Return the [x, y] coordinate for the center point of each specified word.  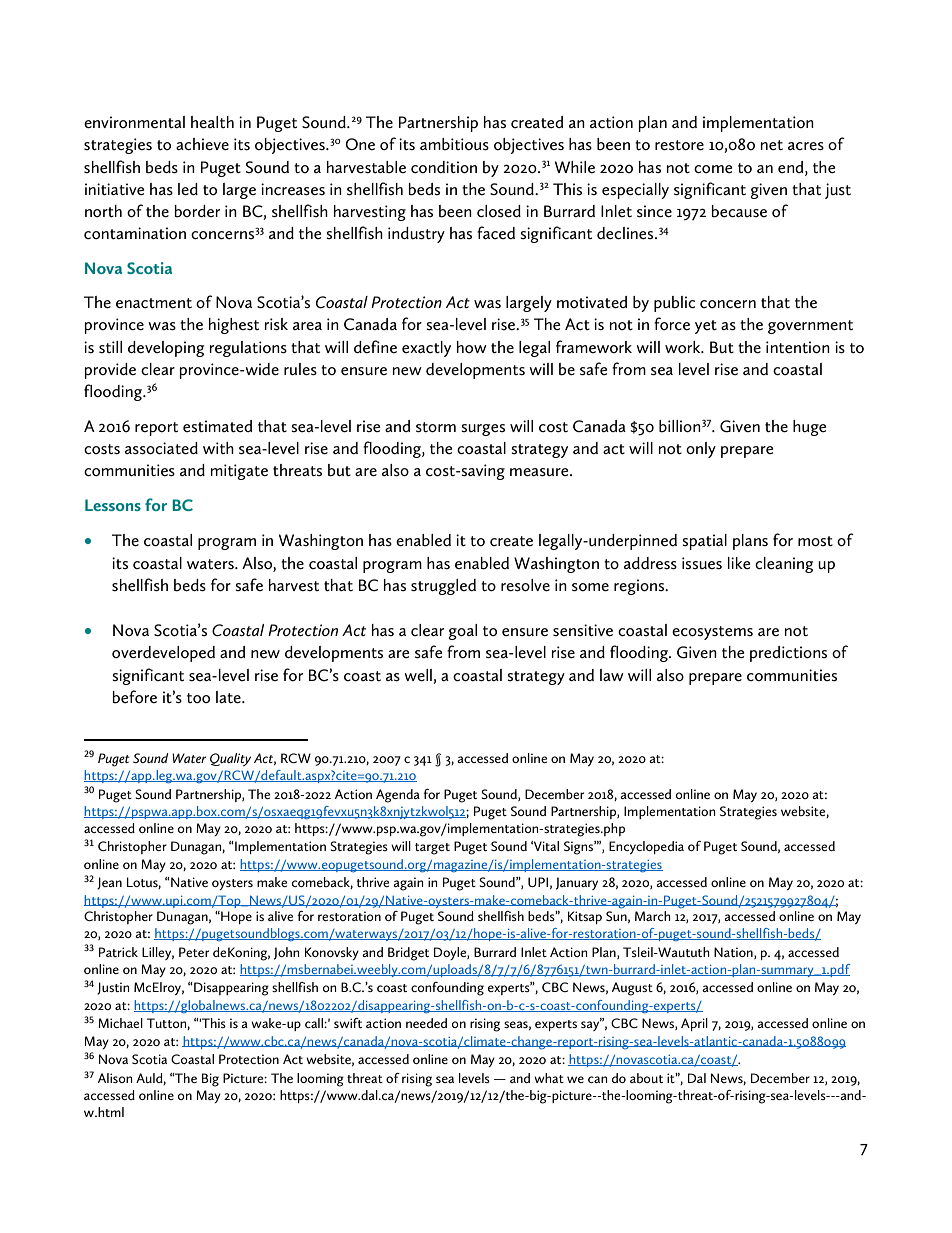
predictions [788, 654]
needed [426, 1023]
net [772, 145]
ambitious [454, 144]
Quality [230, 759]
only [701, 450]
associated [161, 448]
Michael [120, 1023]
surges [483, 430]
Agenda [398, 796]
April [694, 1024]
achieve [202, 144]
